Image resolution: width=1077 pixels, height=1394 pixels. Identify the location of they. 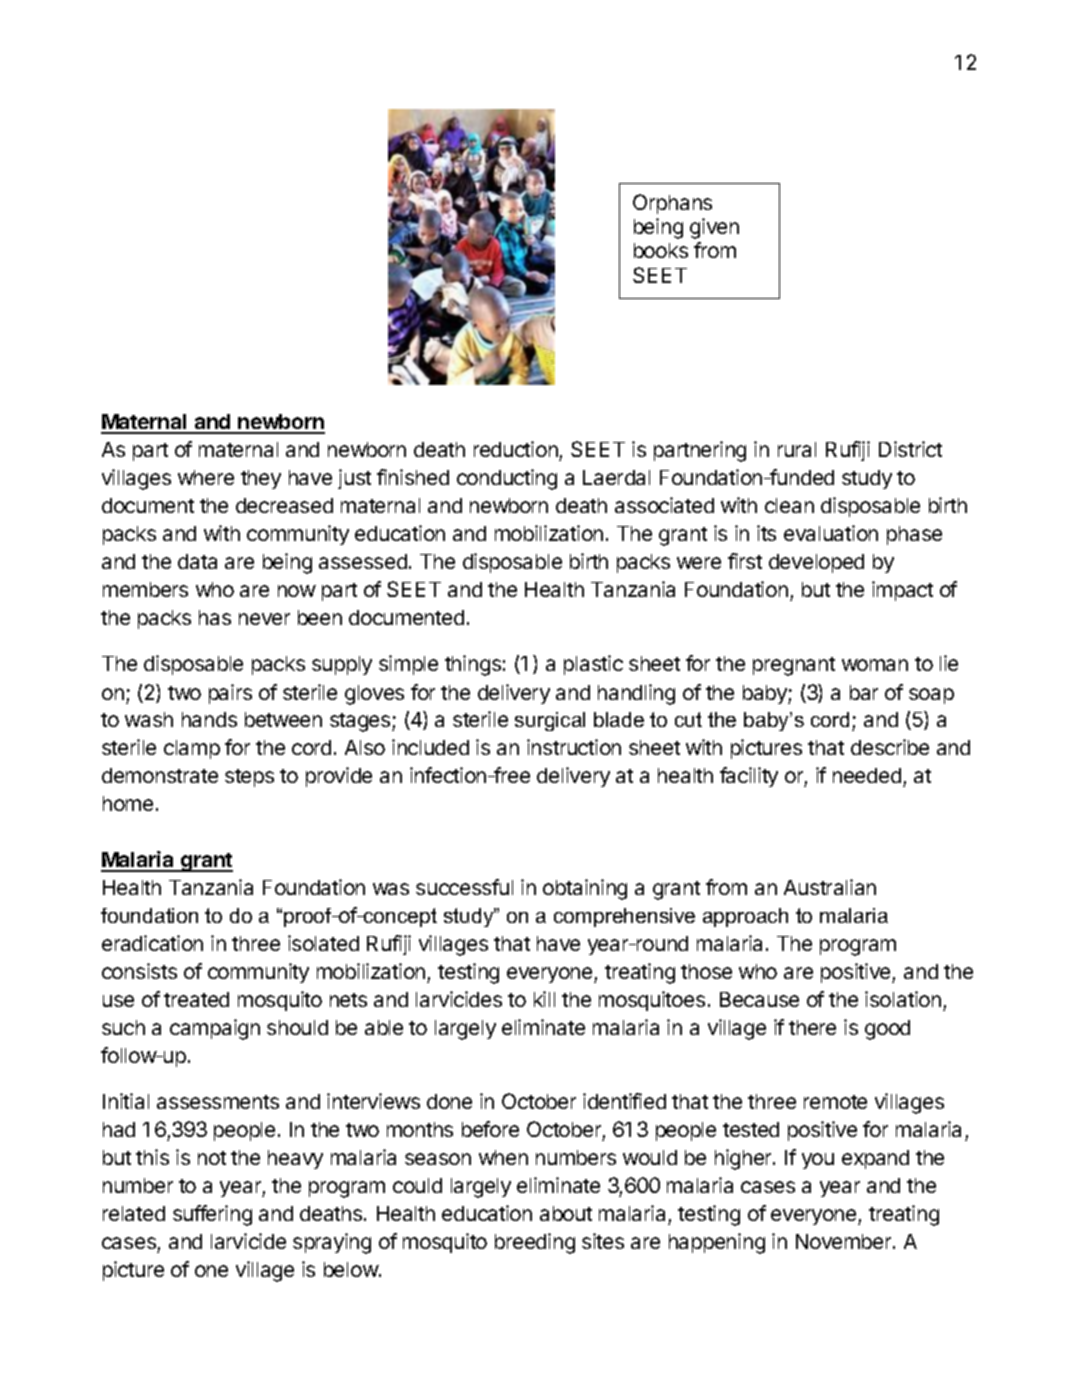
(261, 479).
